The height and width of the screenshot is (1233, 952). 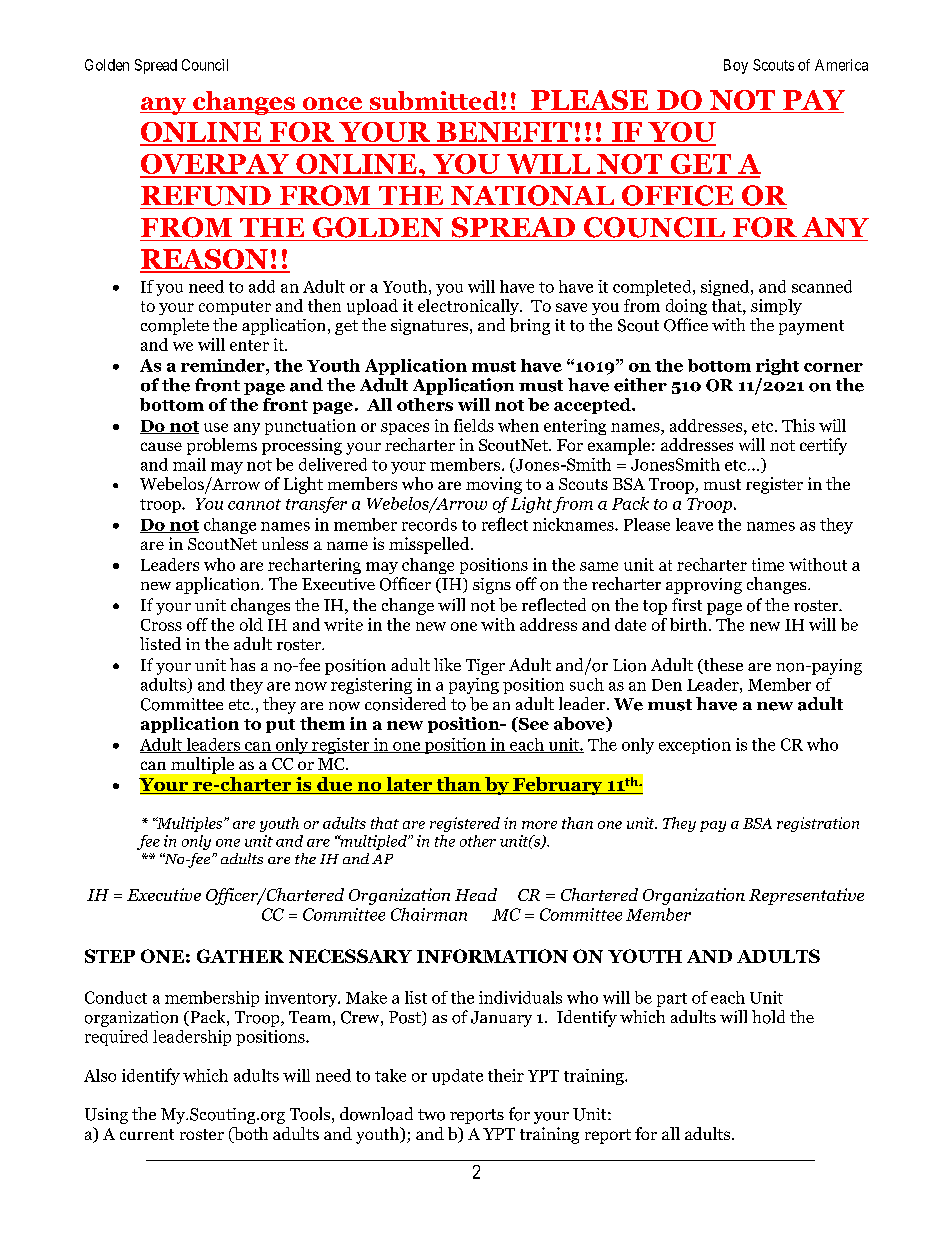 What do you see at coordinates (431, 1115) in the screenshot?
I see `two` at bounding box center [431, 1115].
